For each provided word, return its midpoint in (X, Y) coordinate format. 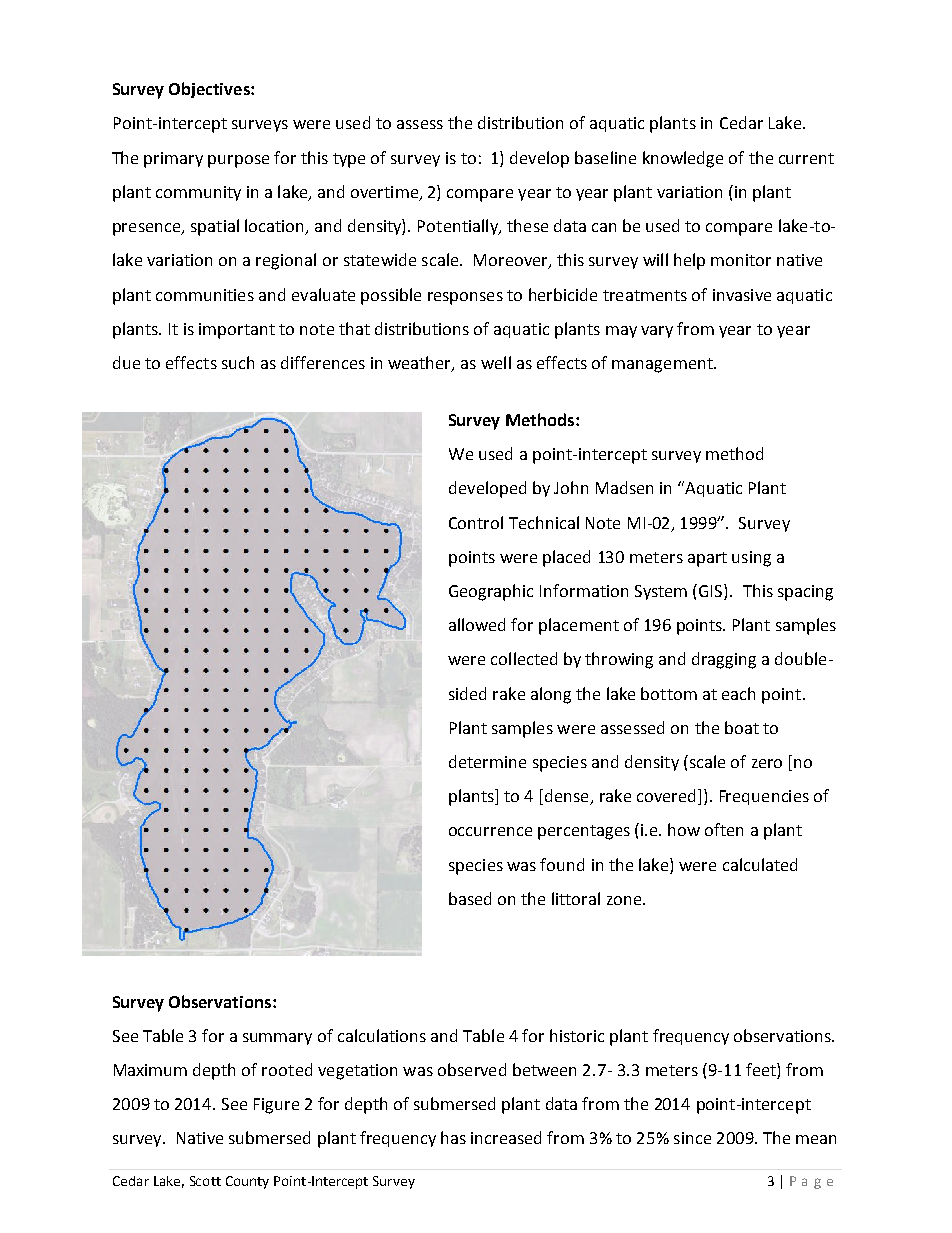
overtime (384, 192)
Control (476, 522)
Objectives (210, 90)
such (238, 362)
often (724, 829)
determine (487, 761)
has (453, 1137)
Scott (205, 1181)
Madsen (624, 487)
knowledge (683, 159)
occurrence (490, 831)
